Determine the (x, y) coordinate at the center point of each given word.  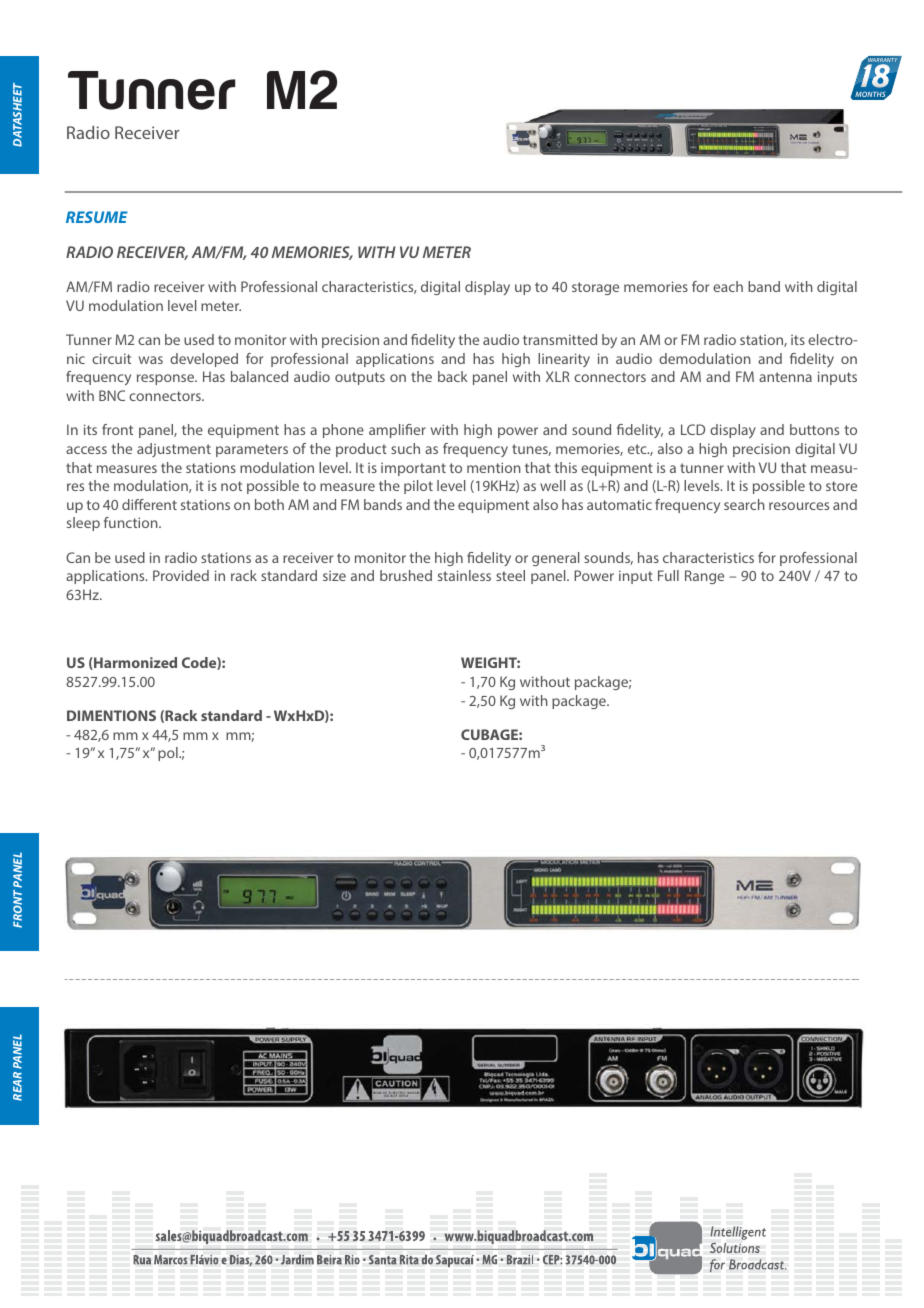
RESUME (97, 217)
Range (704, 577)
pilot (418, 487)
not (231, 486)
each (728, 286)
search (744, 504)
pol (169, 754)
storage (595, 288)
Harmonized (134, 663)
